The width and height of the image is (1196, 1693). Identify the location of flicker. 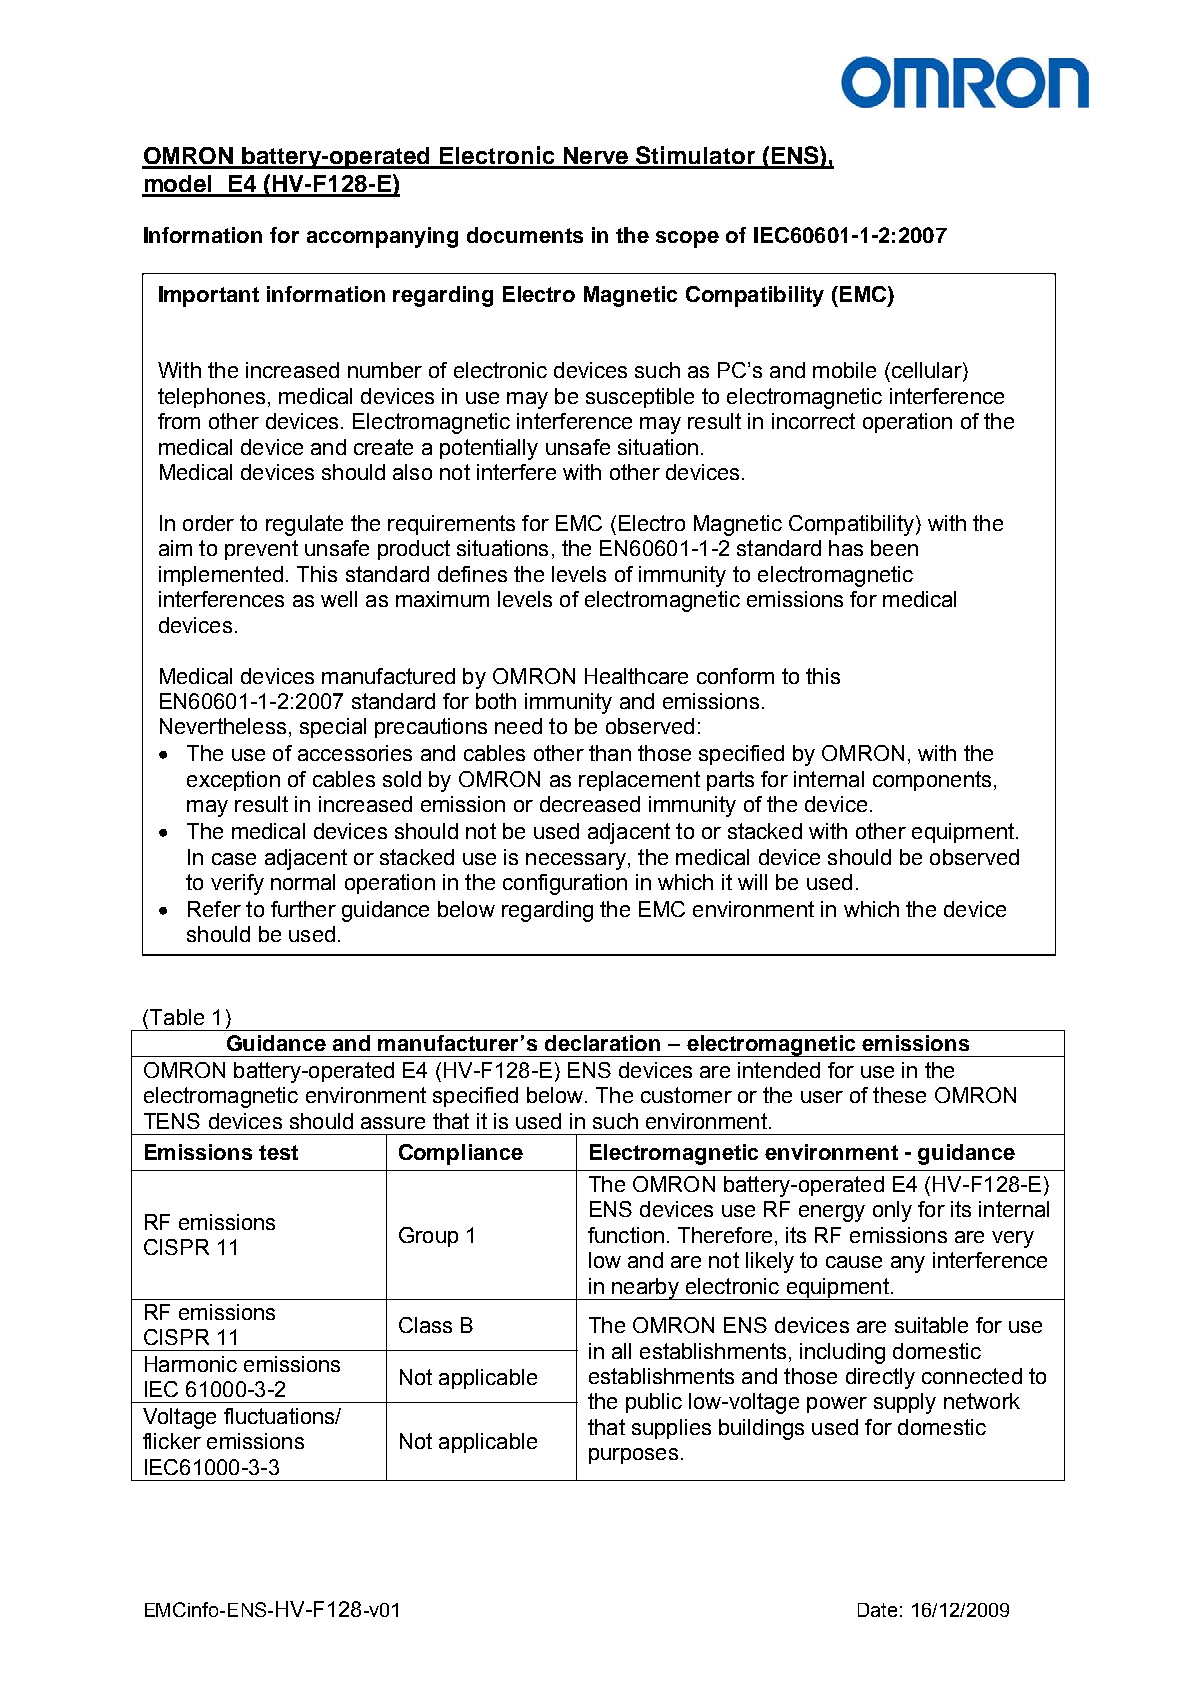
(172, 1441).
